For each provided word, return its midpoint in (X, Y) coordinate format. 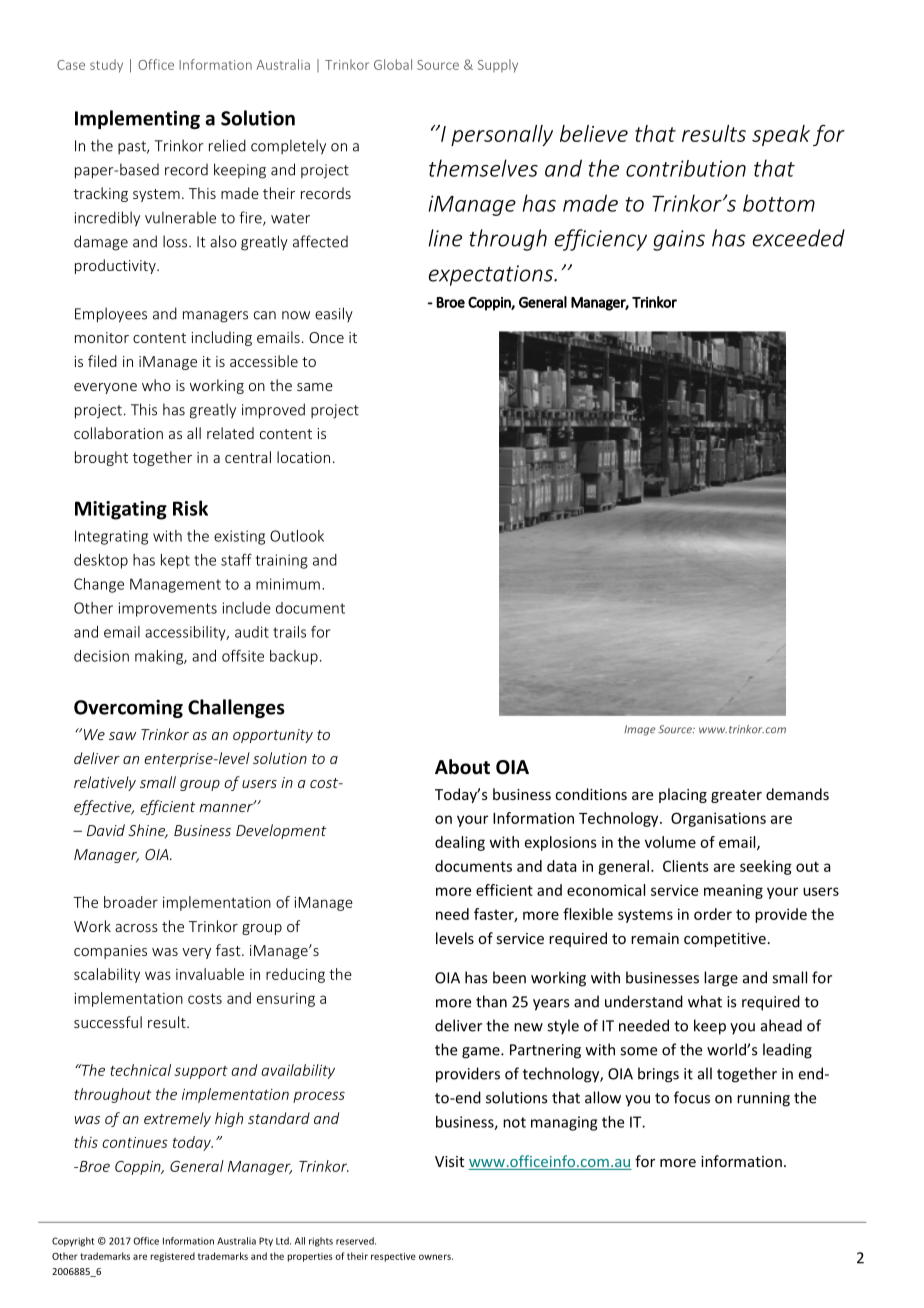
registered (173, 1257)
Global (393, 64)
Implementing (137, 119)
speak (781, 135)
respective (393, 1257)
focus (692, 1097)
